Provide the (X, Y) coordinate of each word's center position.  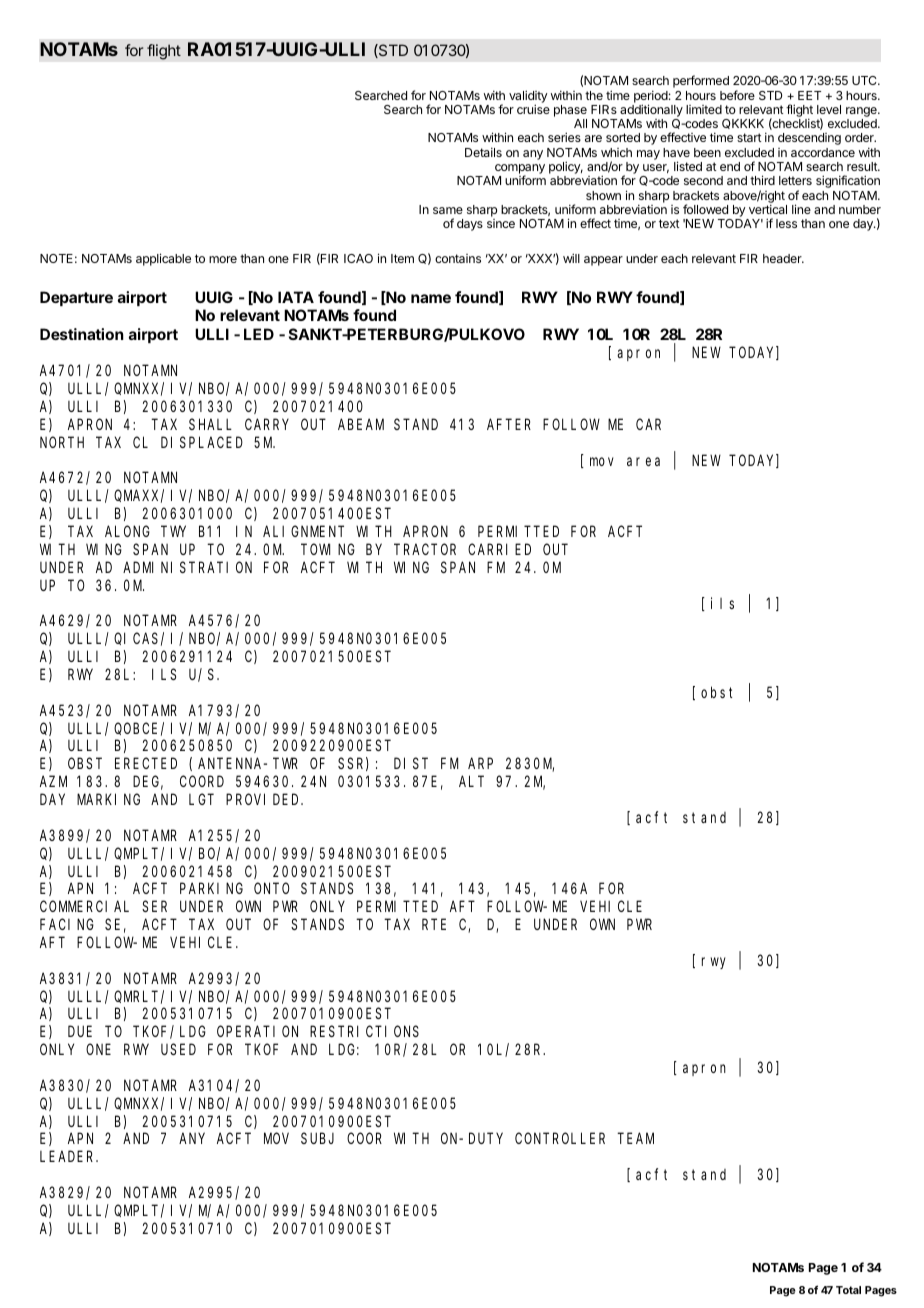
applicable (163, 259)
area (643, 461)
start (749, 137)
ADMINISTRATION (187, 567)
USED (178, 1049)
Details (483, 152)
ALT (471, 781)
